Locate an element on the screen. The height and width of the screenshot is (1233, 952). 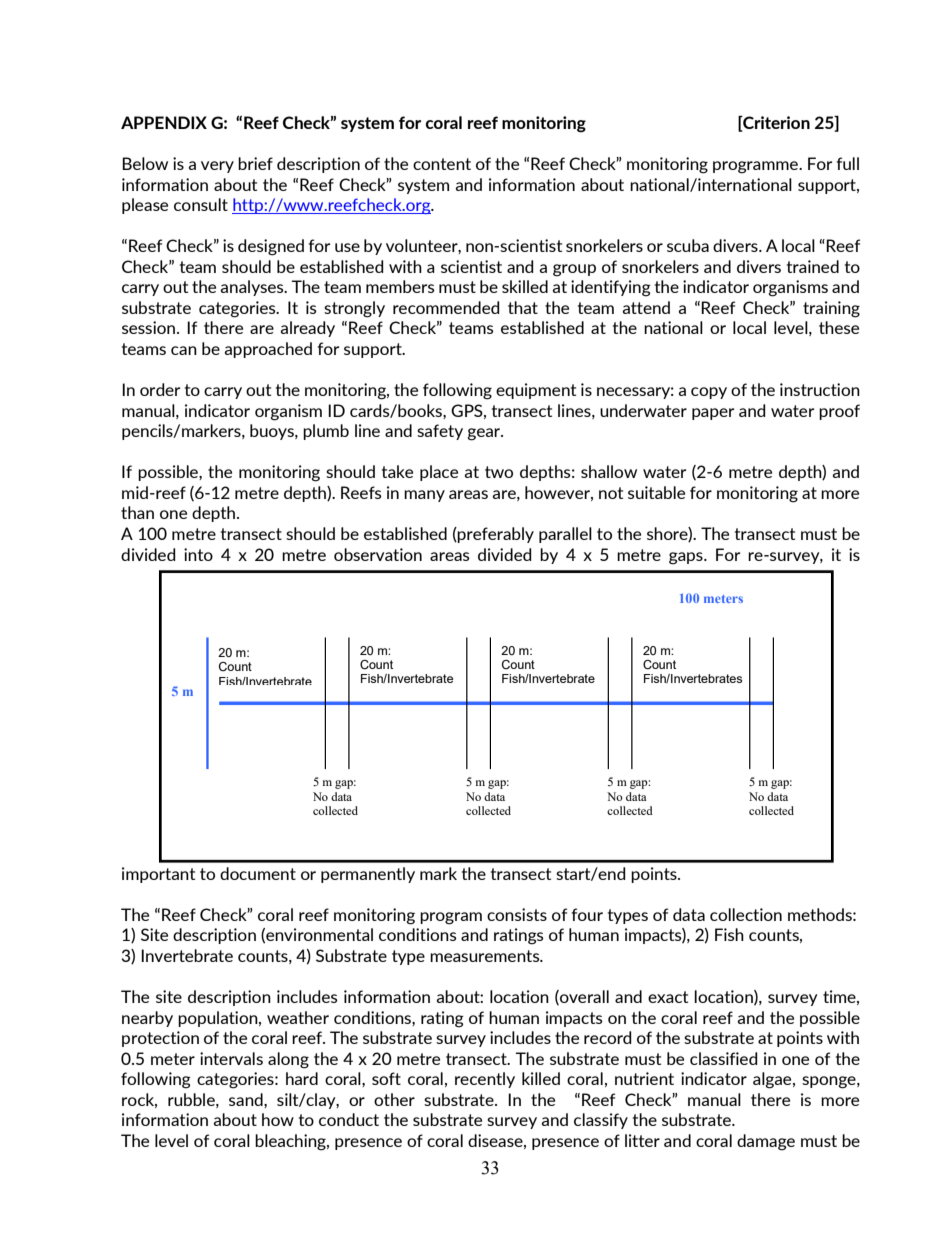
recently is located at coordinates (485, 1080).
